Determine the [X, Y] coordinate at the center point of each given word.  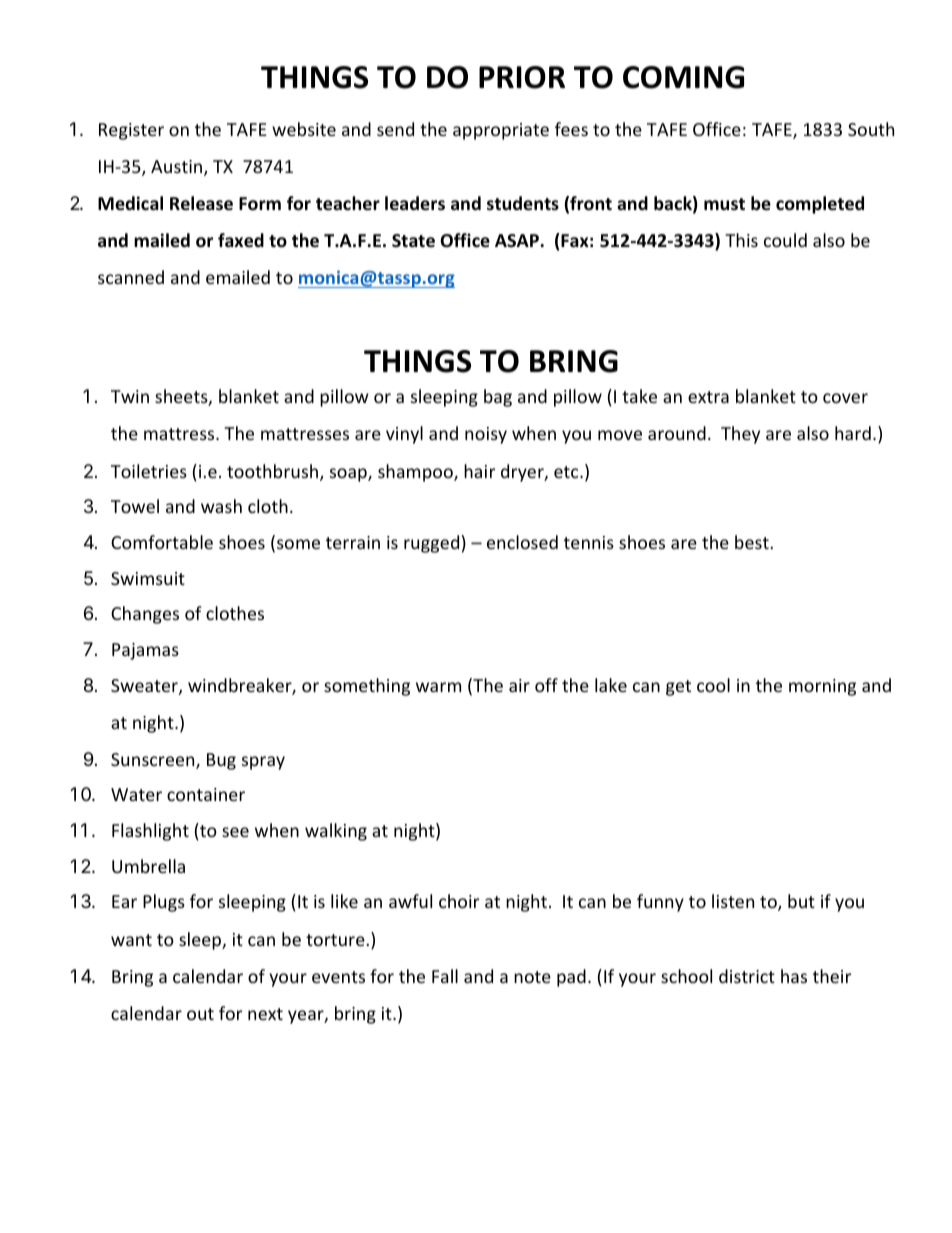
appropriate [501, 131]
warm [438, 687]
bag [498, 398]
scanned [131, 277]
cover [845, 398]
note [532, 977]
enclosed [522, 542]
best [752, 542]
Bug [221, 761]
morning [822, 687]
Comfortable [162, 542]
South [871, 129]
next [265, 1014]
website [304, 129]
